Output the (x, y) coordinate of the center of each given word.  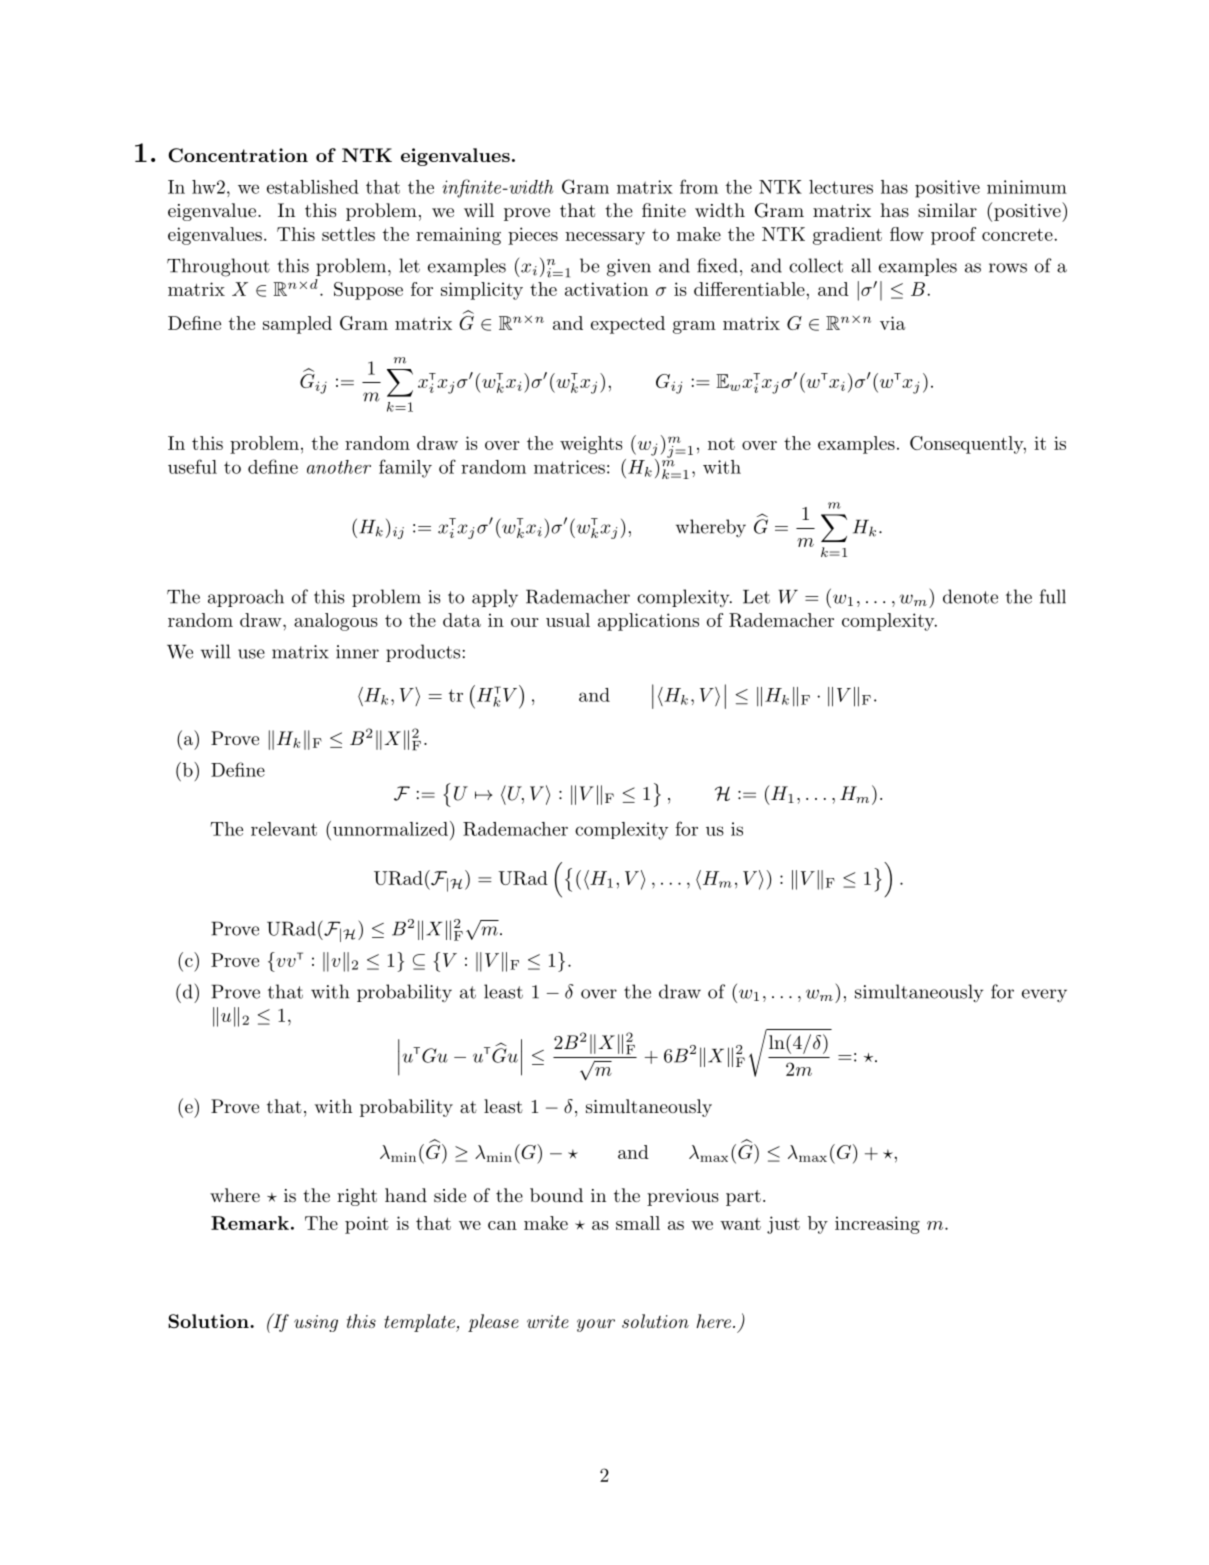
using (316, 1323)
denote (970, 596)
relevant (284, 829)
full (1053, 596)
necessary (605, 238)
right (357, 1197)
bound (556, 1195)
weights (591, 445)
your (596, 1325)
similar (947, 210)
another (339, 467)
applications (648, 622)
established (313, 187)
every (1044, 996)
